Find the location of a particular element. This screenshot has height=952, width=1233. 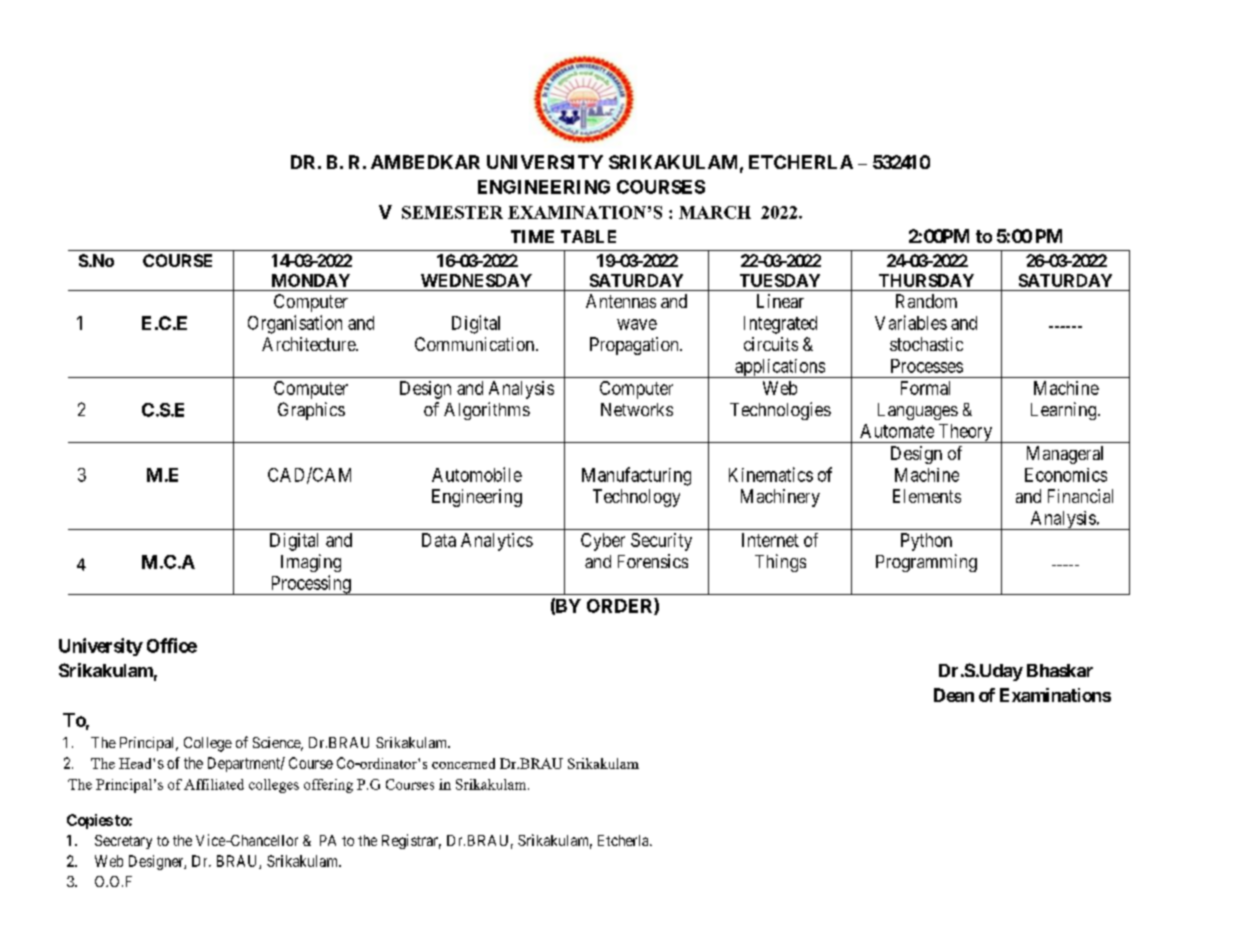

Networks is located at coordinates (637, 409).
